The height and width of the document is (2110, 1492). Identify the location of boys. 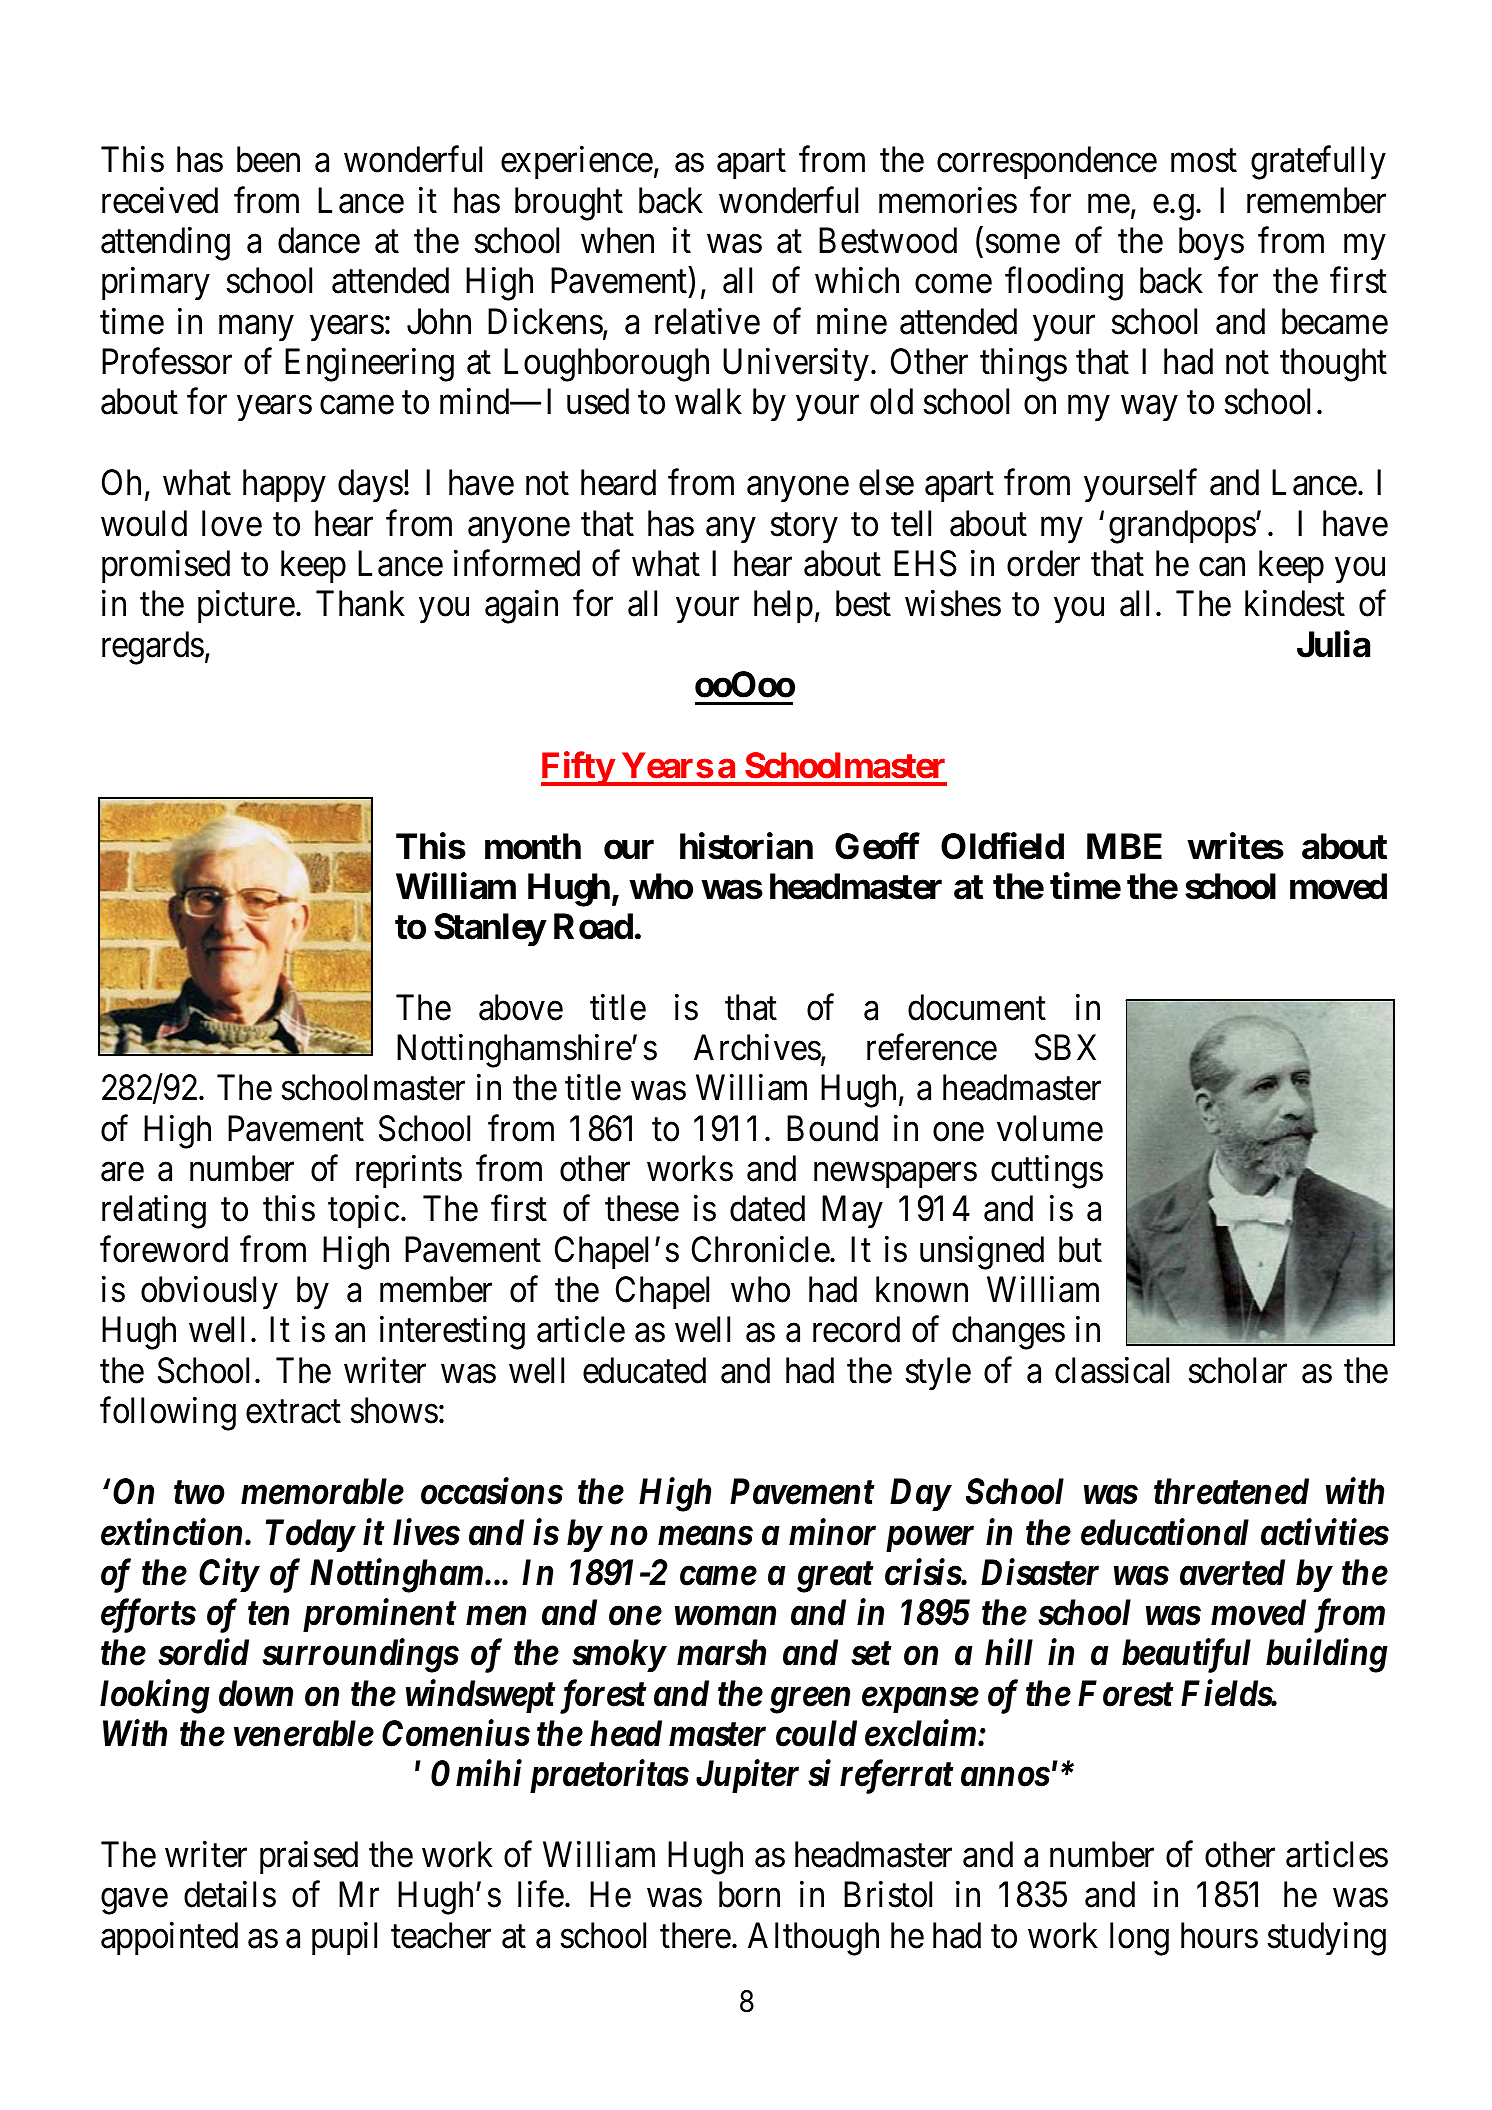
(1211, 244).
